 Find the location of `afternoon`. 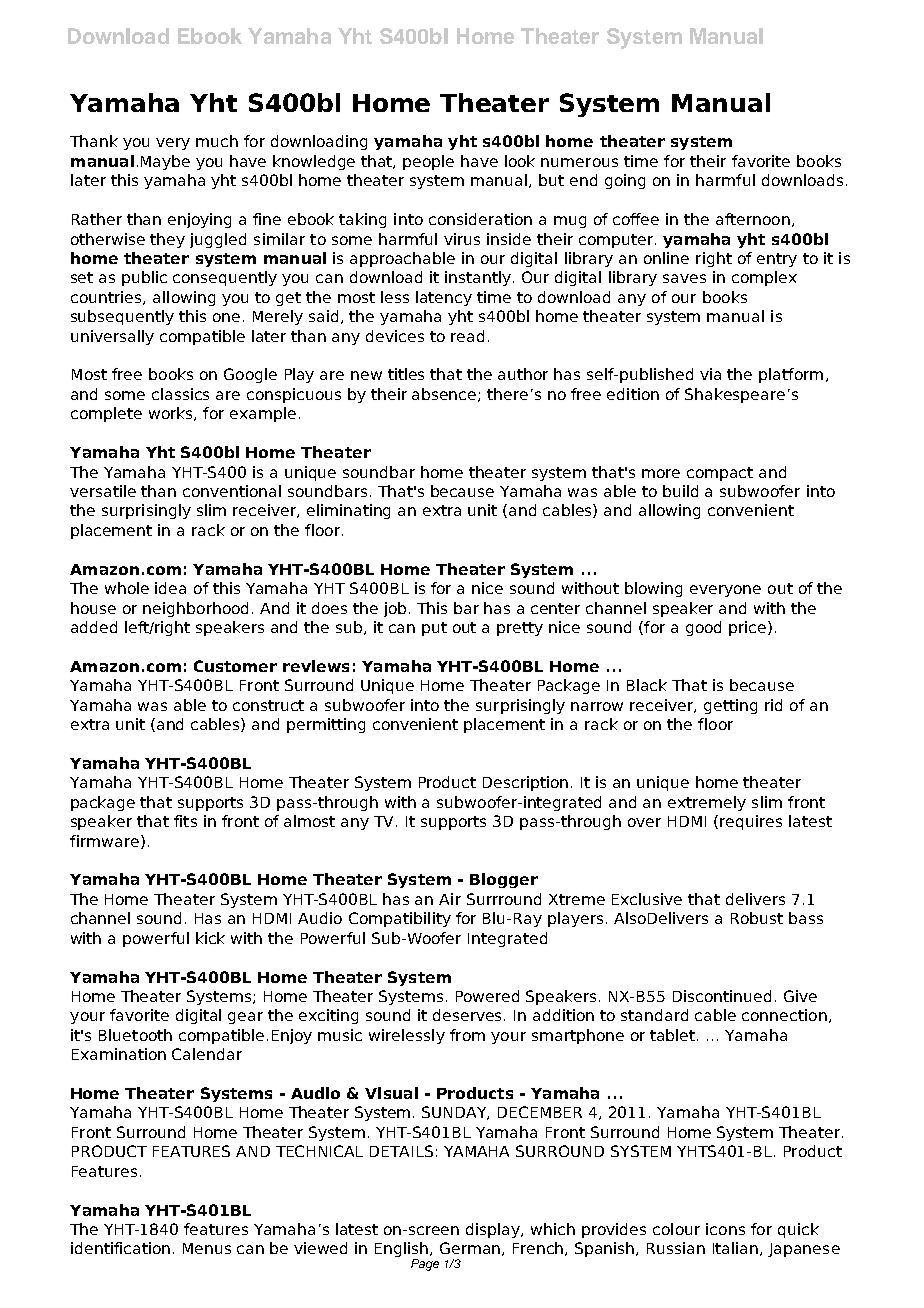

afternoon is located at coordinates (753, 219).
